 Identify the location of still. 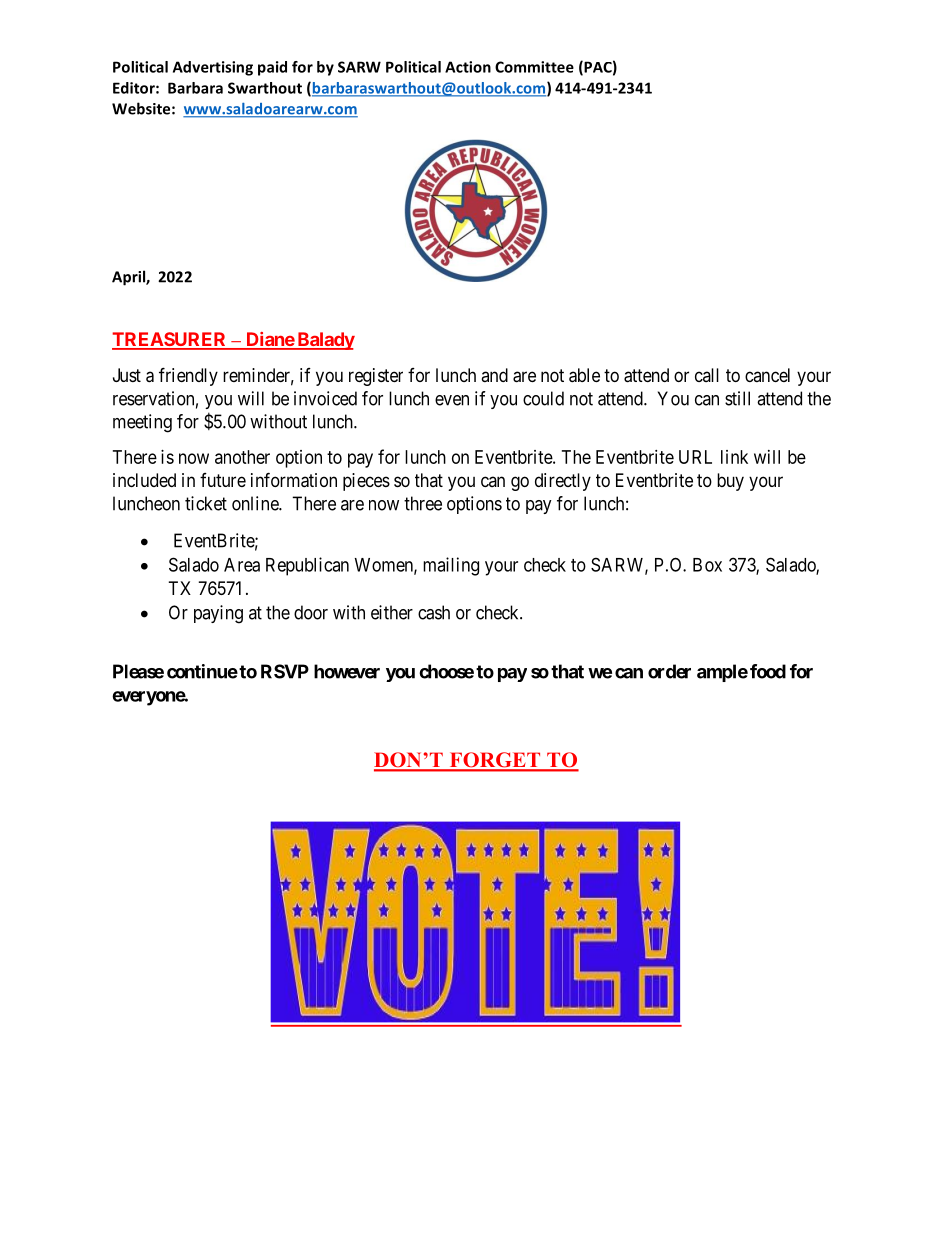
(737, 398).
